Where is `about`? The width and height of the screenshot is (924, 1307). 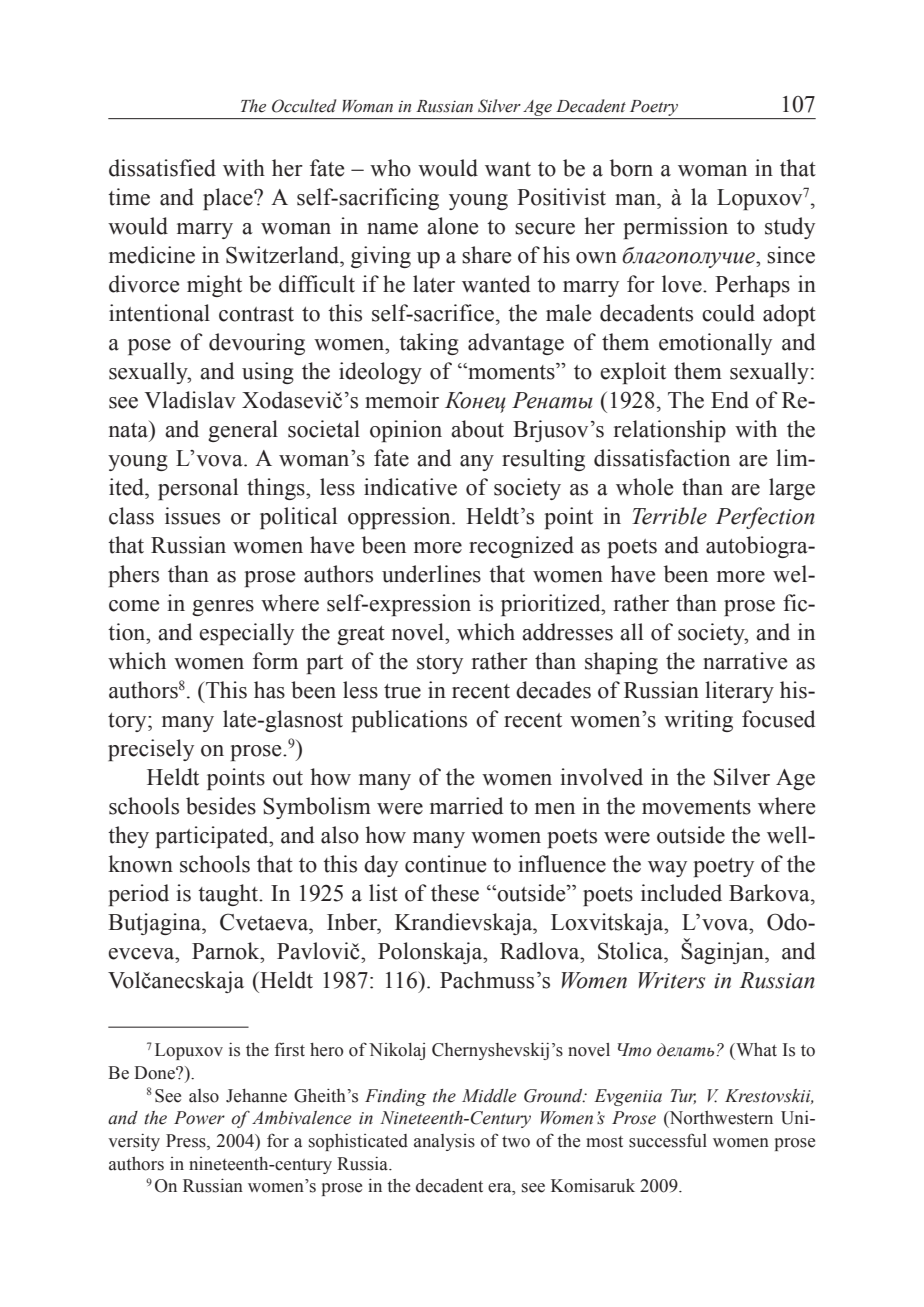
about is located at coordinates (477, 429).
